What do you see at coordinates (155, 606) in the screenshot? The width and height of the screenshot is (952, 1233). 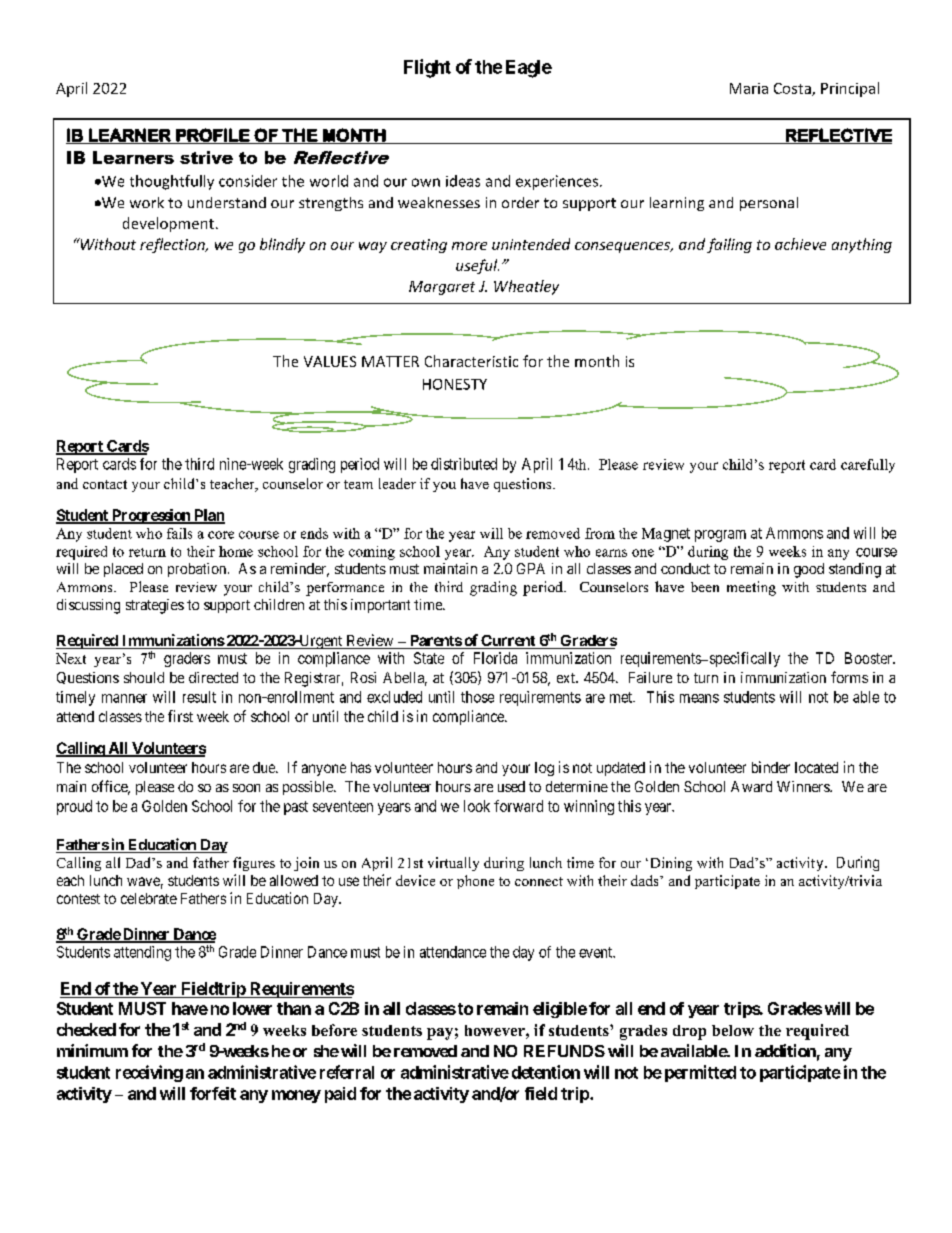 I see `strategies` at bounding box center [155, 606].
